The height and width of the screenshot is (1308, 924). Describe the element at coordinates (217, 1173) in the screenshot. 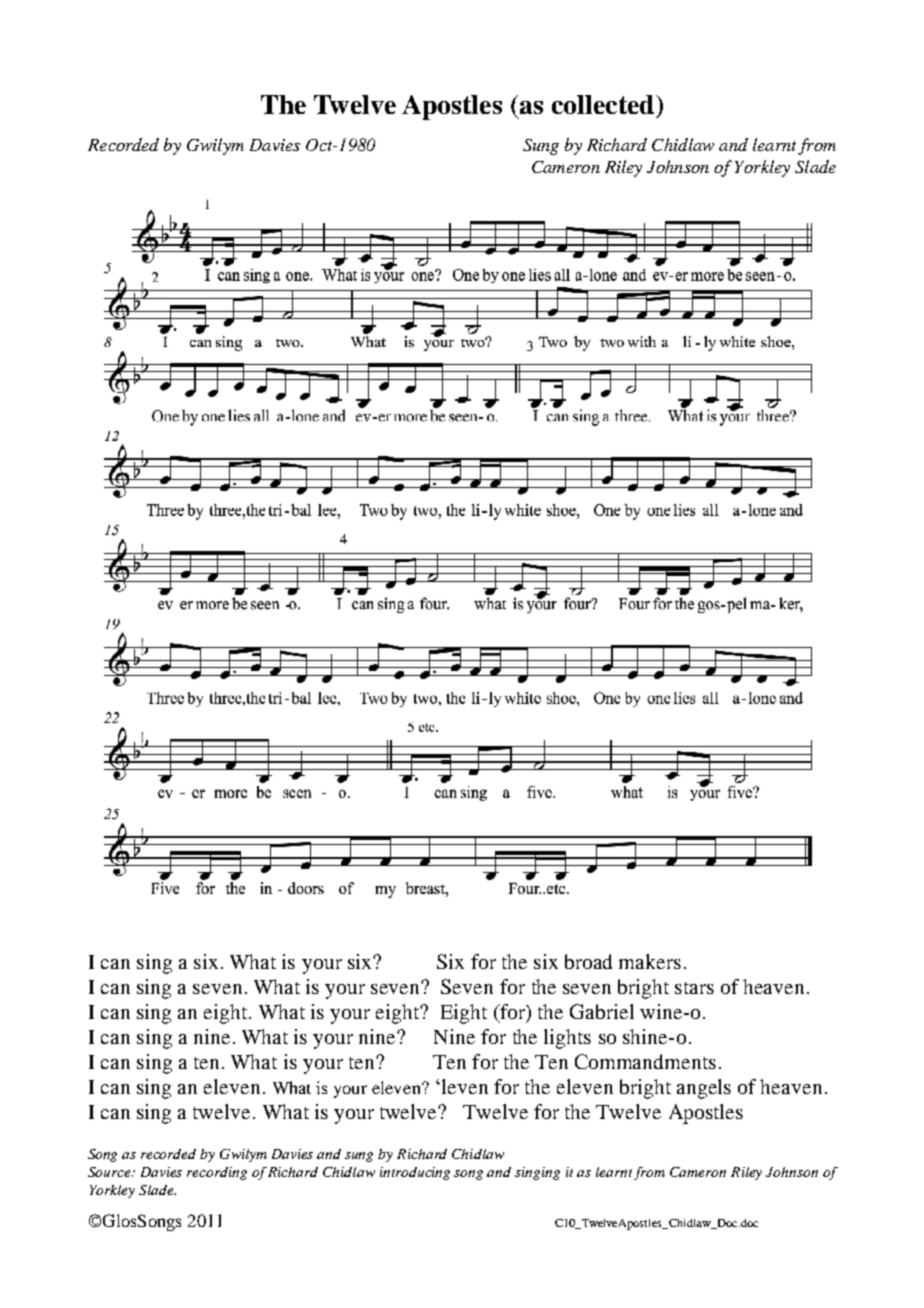

I see `recording` at that location.
